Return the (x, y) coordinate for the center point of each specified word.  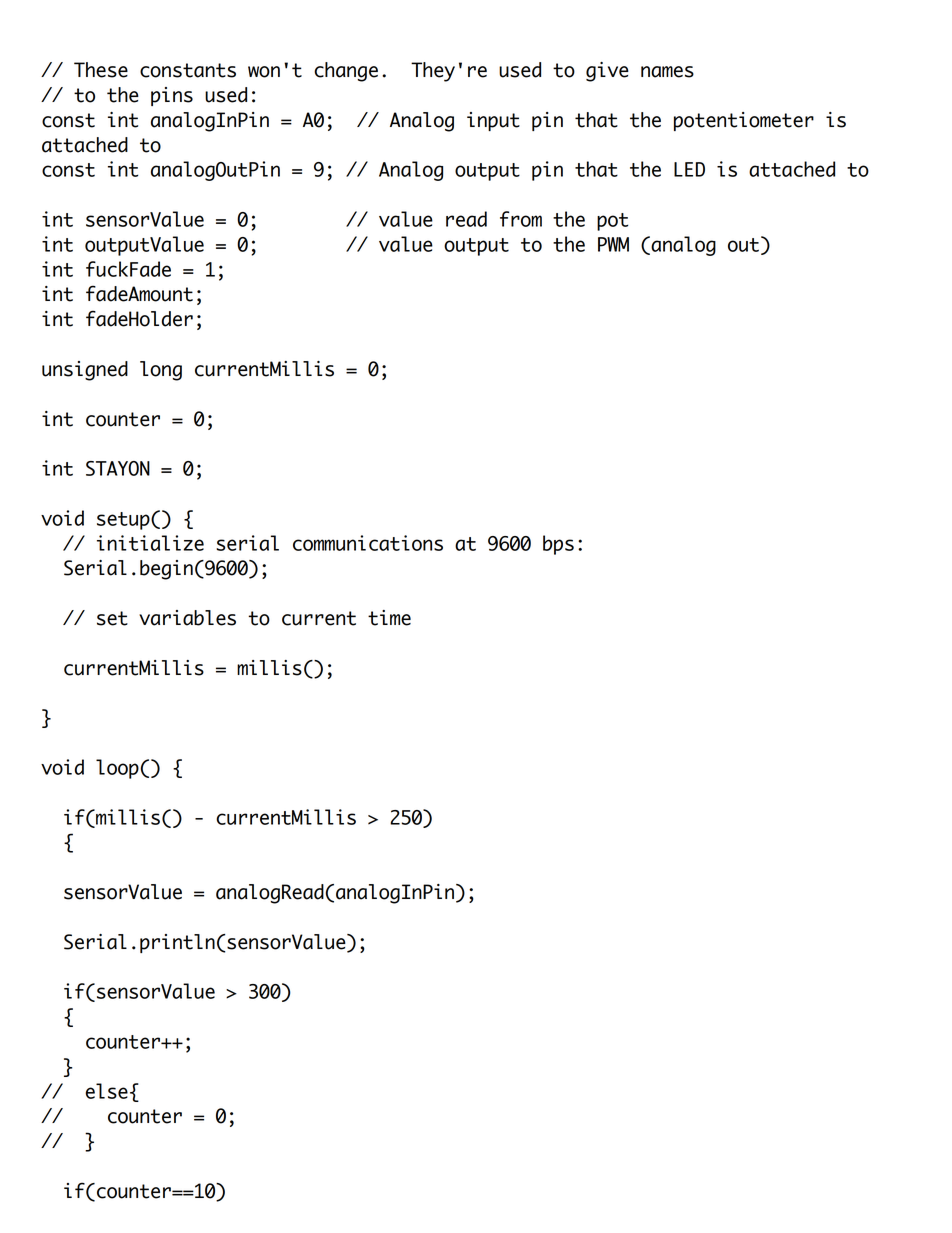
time (389, 618)
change (346, 72)
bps (558, 545)
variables (187, 618)
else (106, 1091)
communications (368, 543)
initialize (150, 543)
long (161, 371)
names (667, 72)
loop (117, 769)
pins (172, 96)
